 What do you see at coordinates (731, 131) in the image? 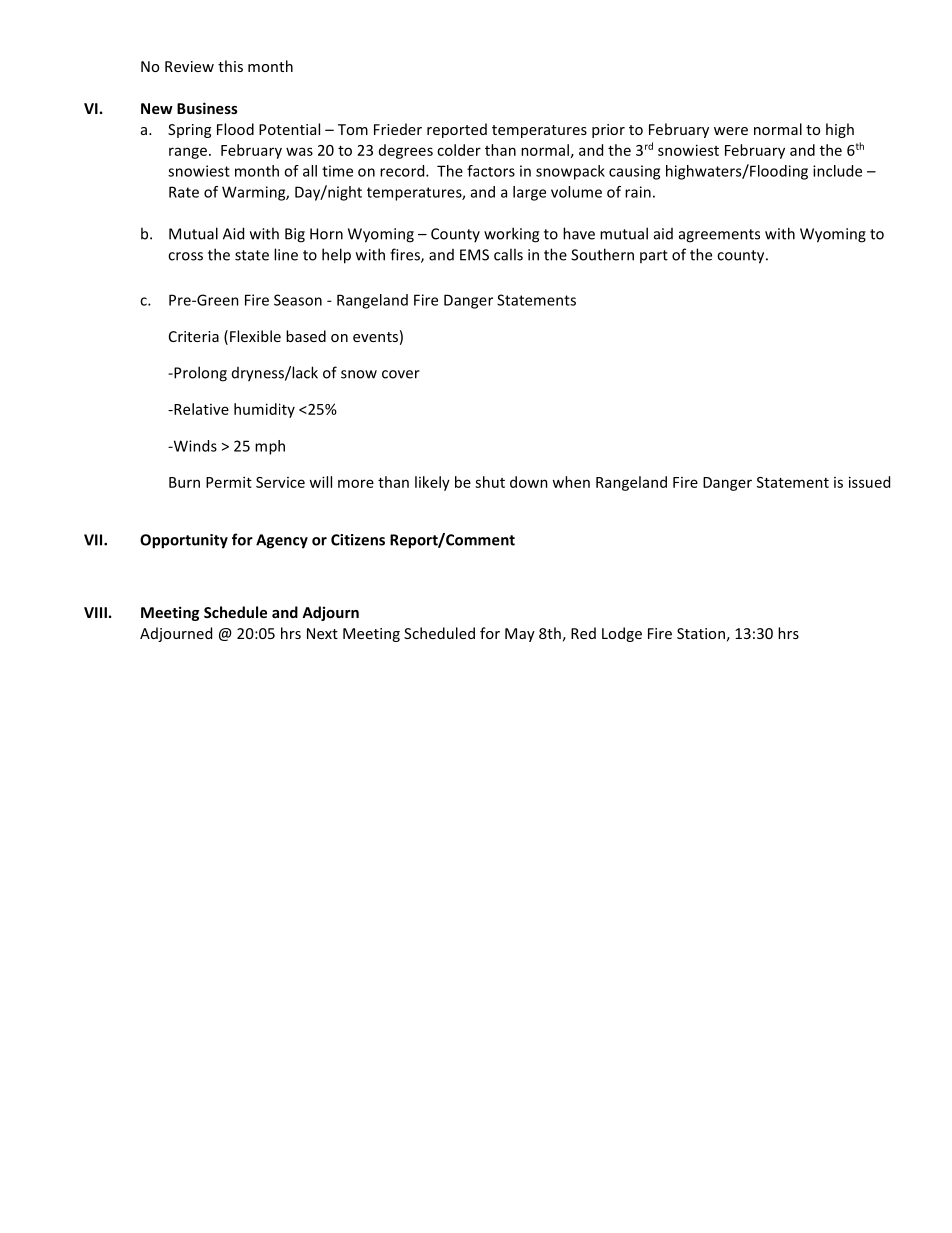
I see `were` at bounding box center [731, 131].
